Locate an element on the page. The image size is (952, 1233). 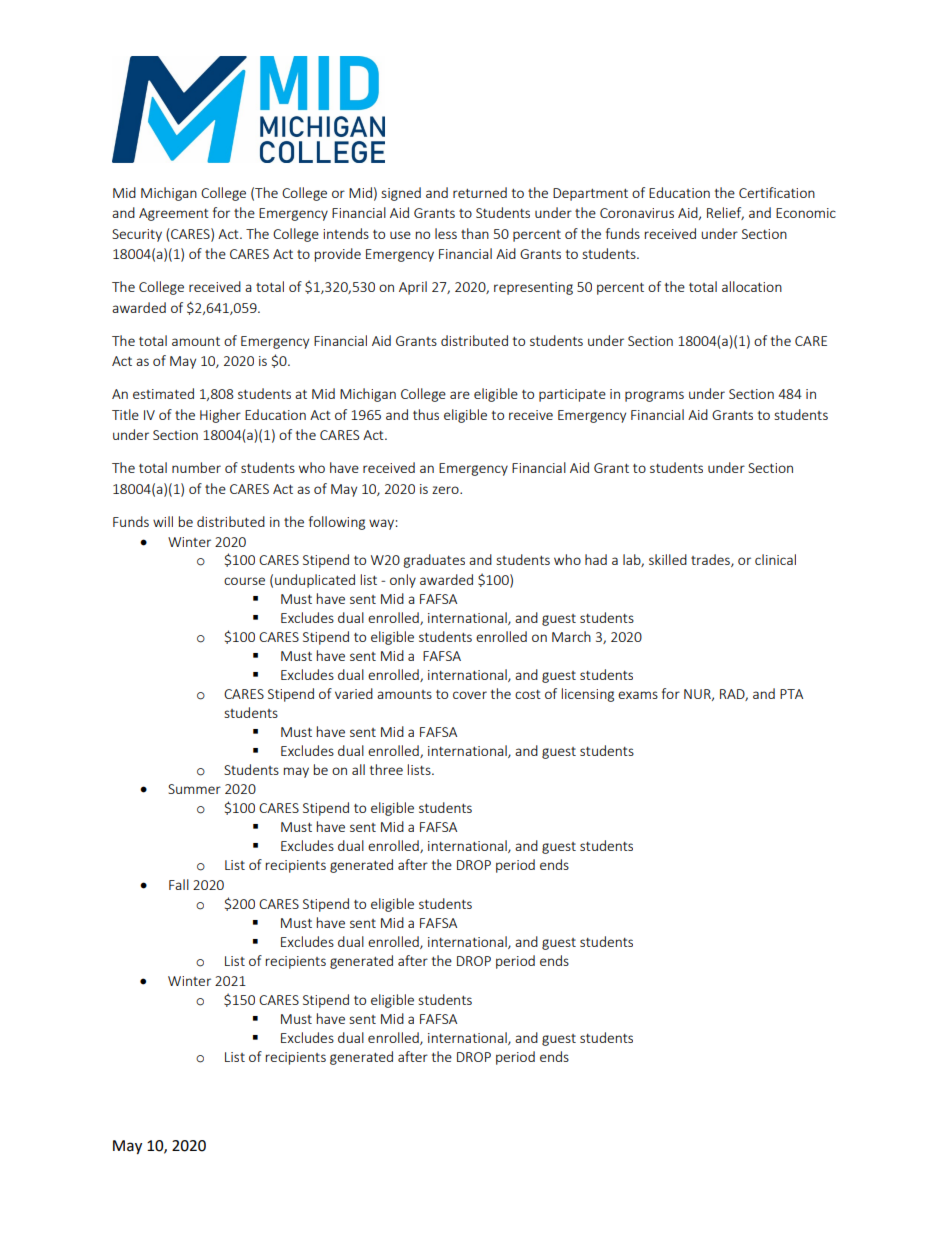
course is located at coordinates (244, 581).
